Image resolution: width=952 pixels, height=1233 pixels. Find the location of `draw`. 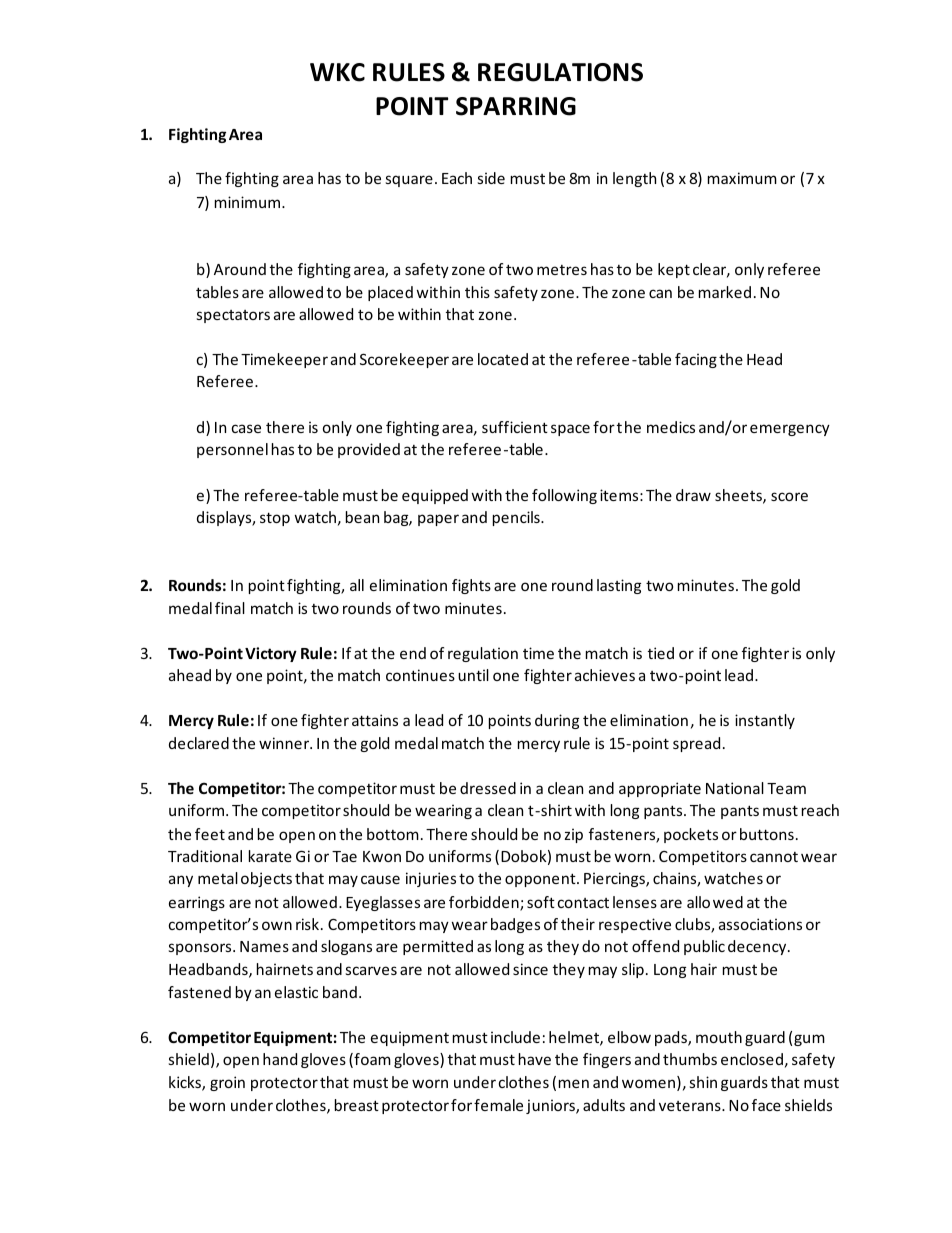

draw is located at coordinates (693, 495).
